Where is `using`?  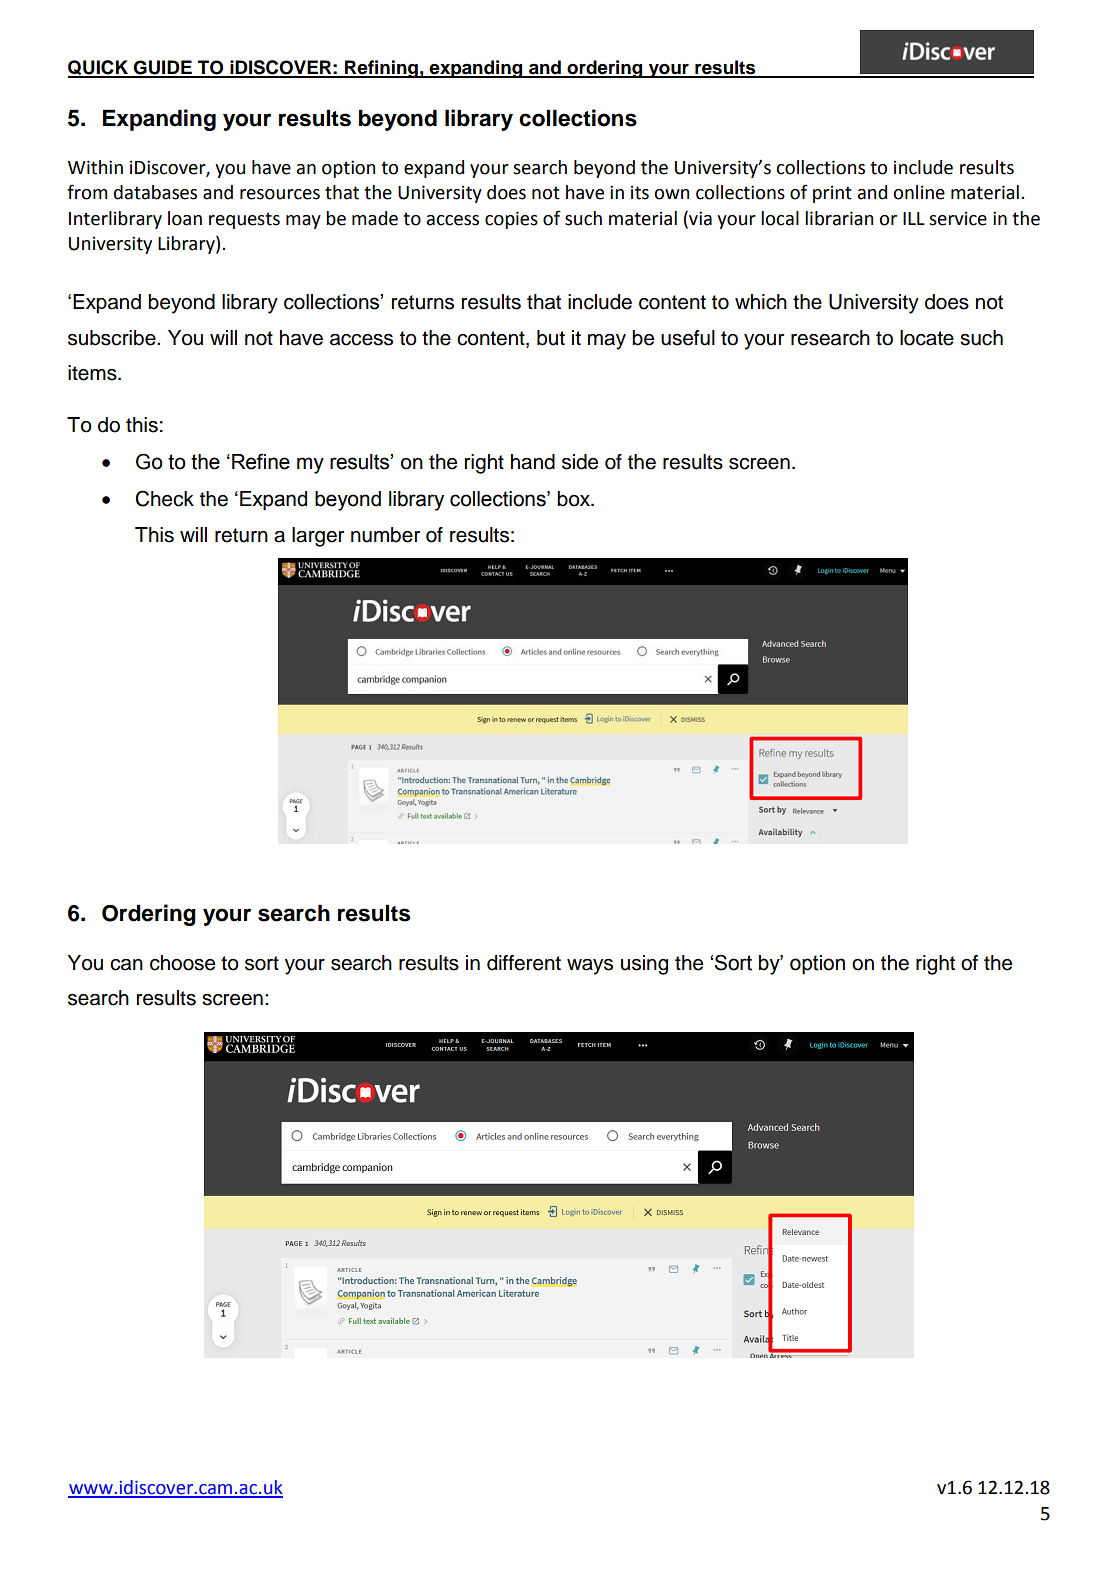 using is located at coordinates (644, 965).
